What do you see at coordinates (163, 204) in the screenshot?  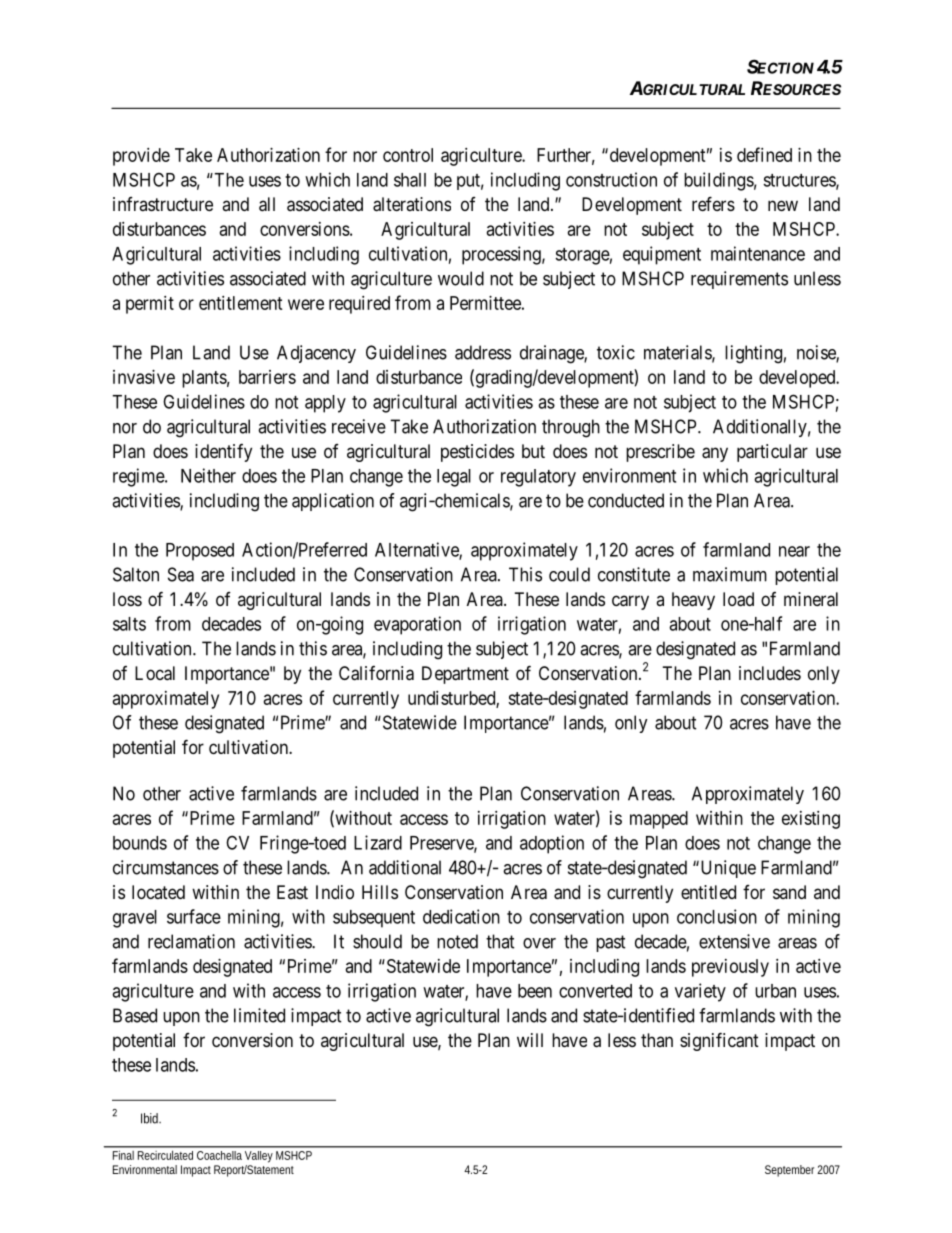 I see `infrastructure` at bounding box center [163, 204].
